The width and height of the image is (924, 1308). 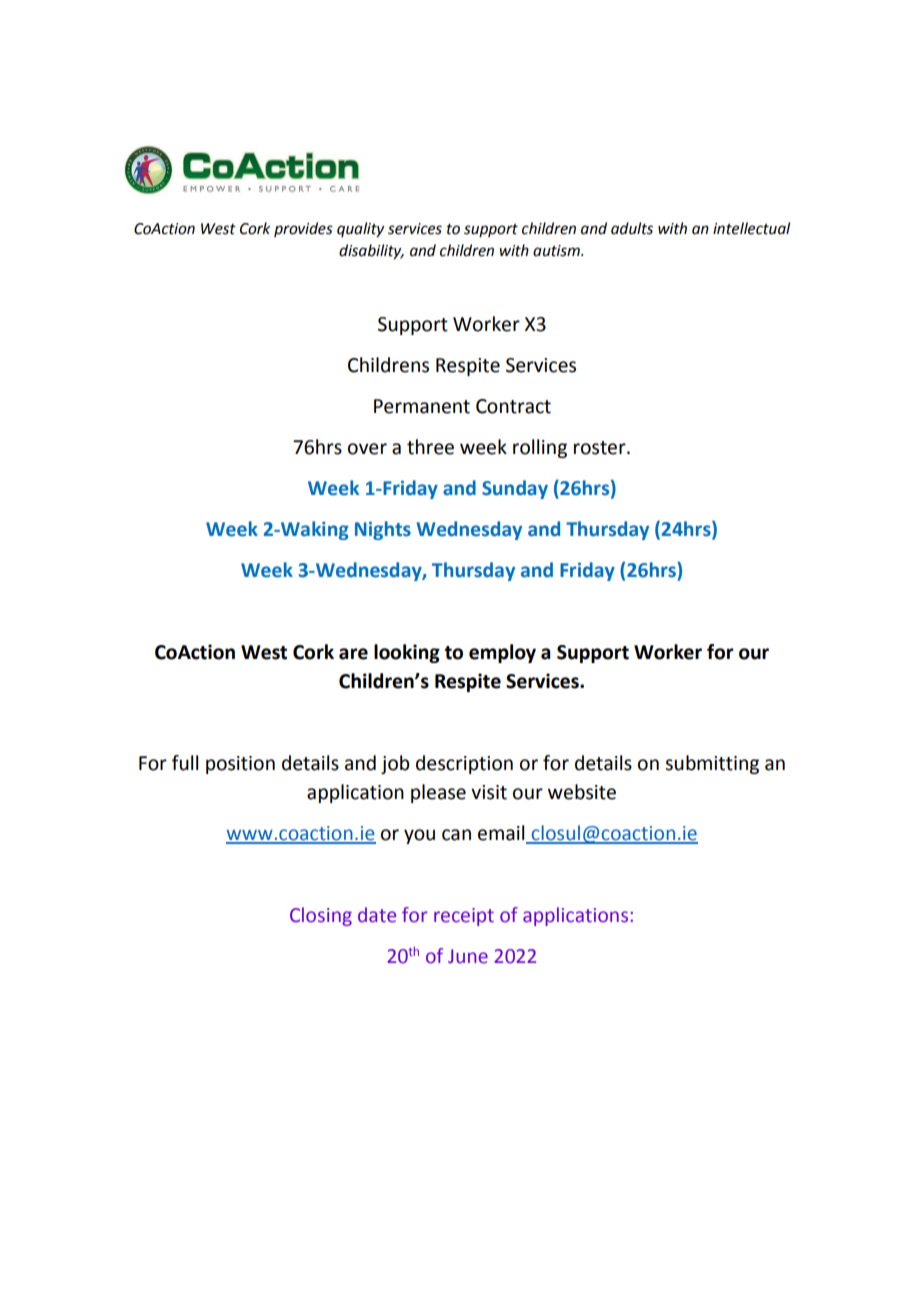 What do you see at coordinates (468, 956) in the image?
I see `June` at bounding box center [468, 956].
